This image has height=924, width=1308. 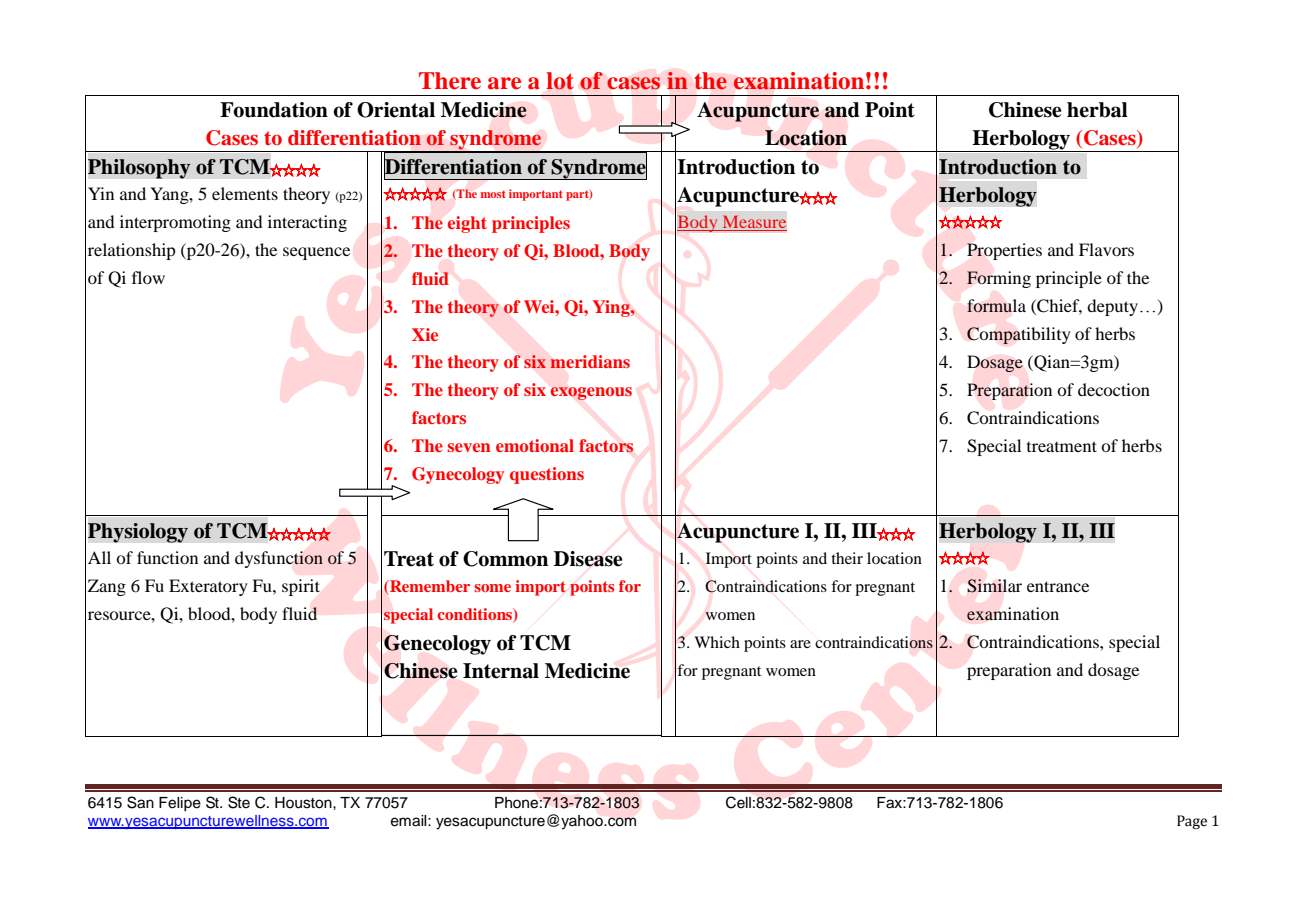 I want to click on Ste, so click(x=239, y=802).
